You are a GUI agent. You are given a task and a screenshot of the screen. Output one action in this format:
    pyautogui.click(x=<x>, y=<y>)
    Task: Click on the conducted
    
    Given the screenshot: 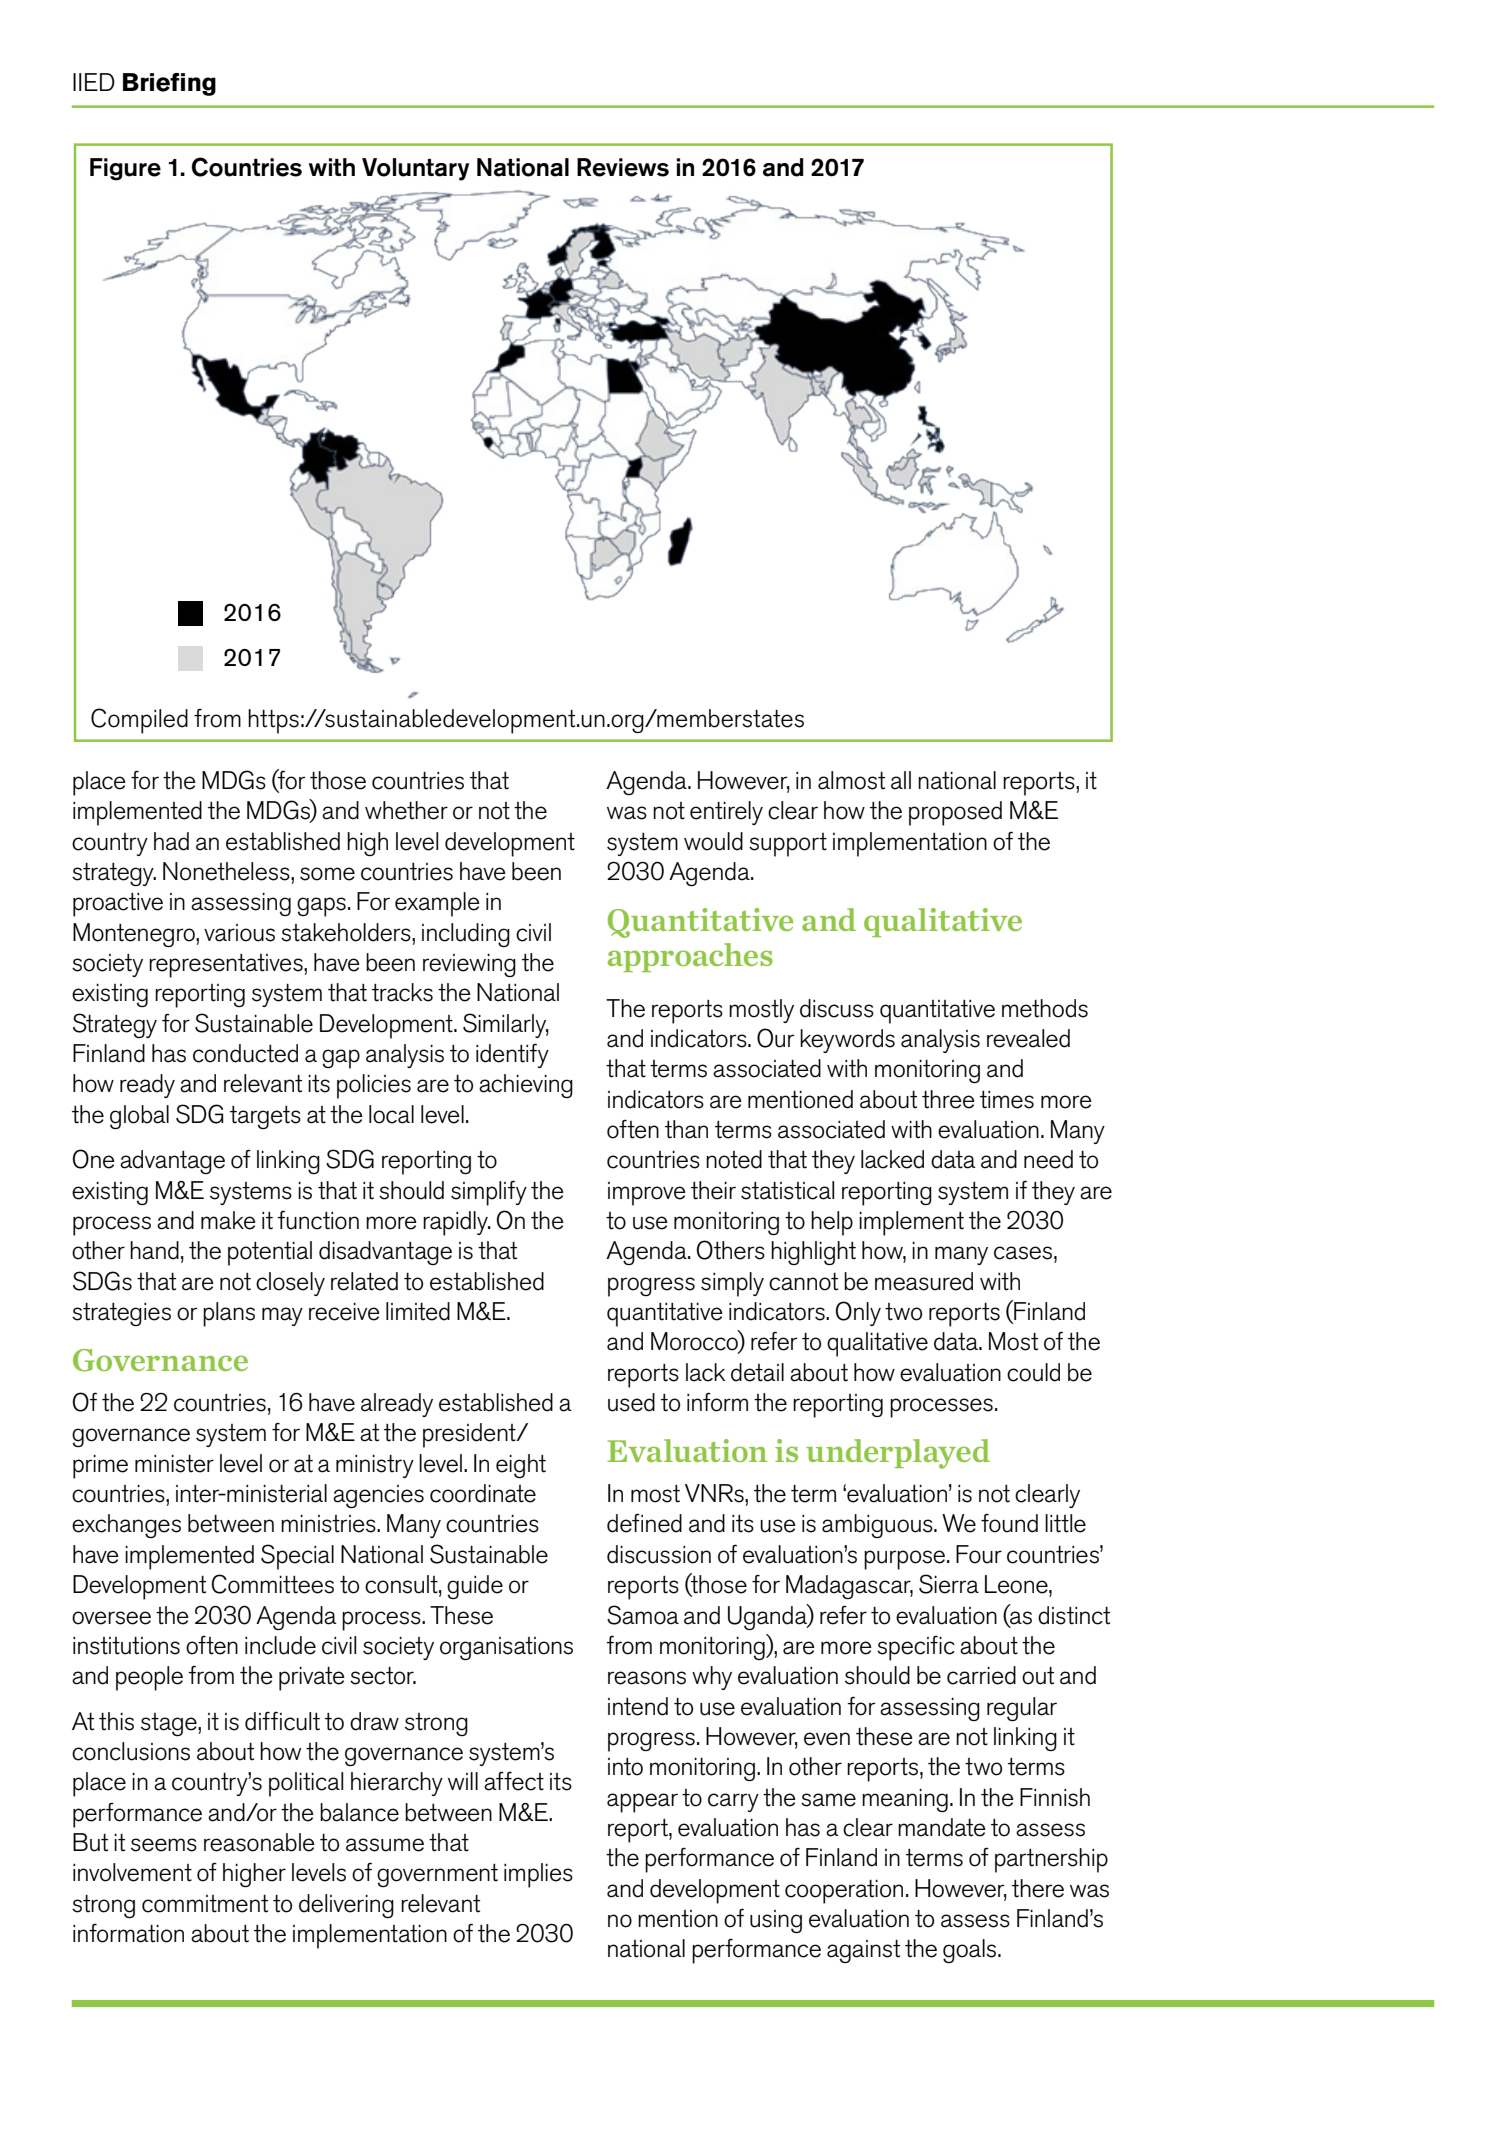 What is the action you would take?
    pyautogui.click(x=245, y=1053)
